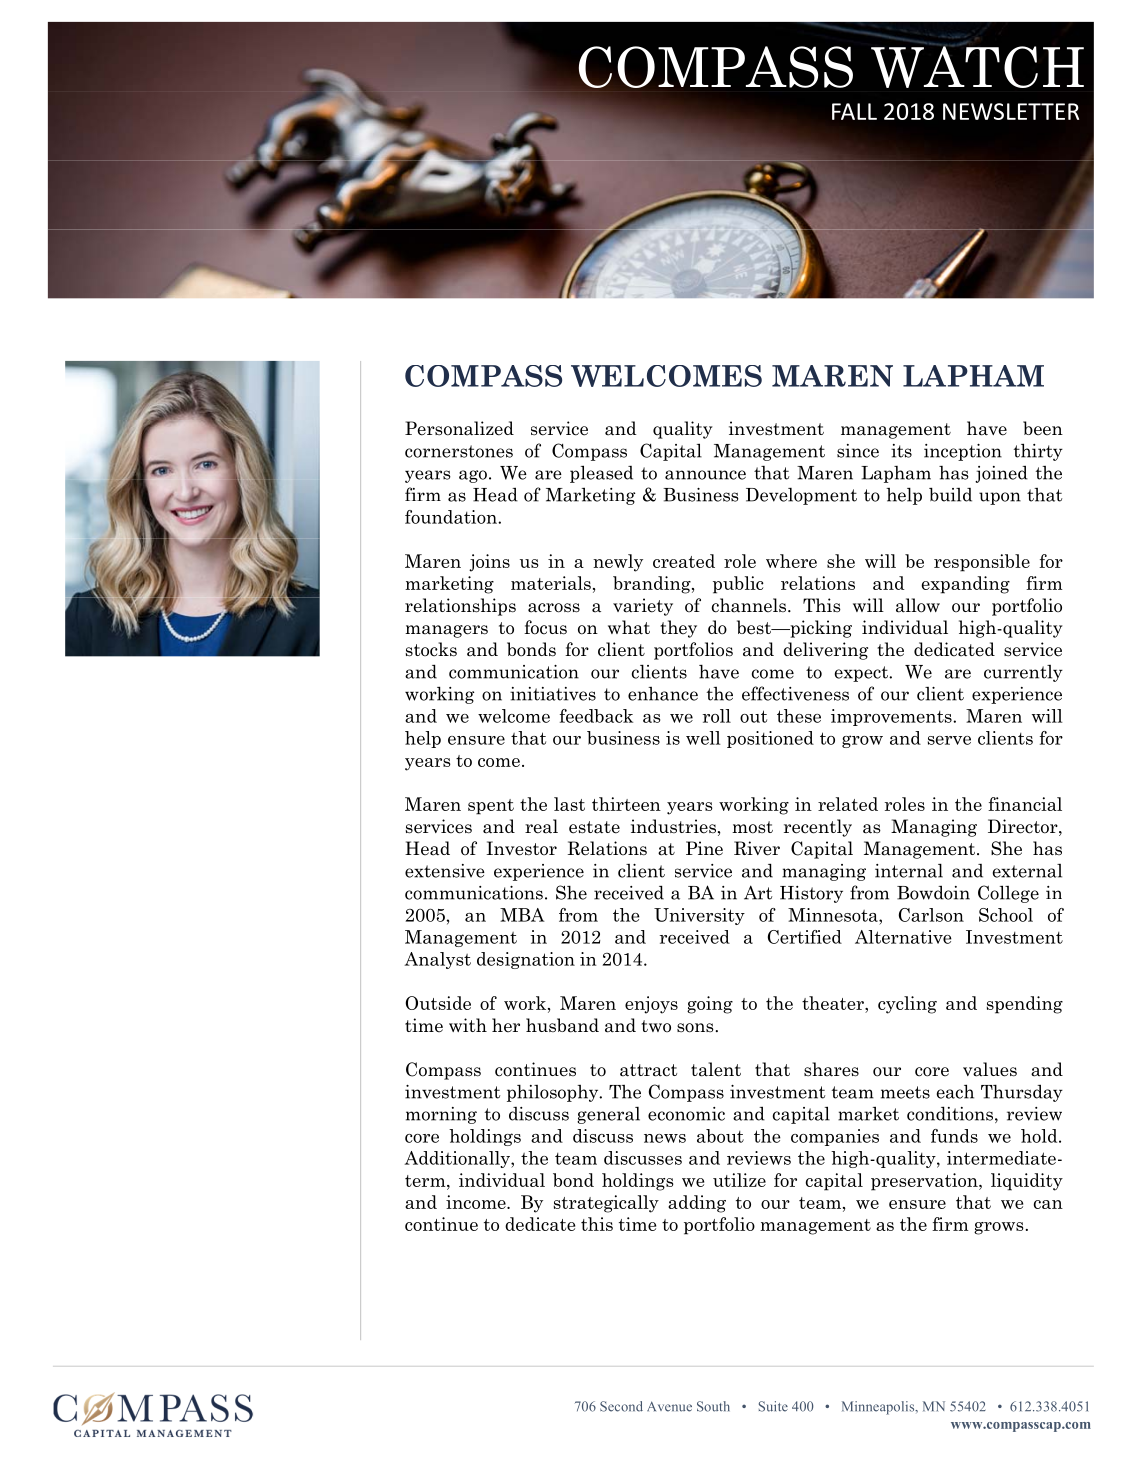  Describe the element at coordinates (1048, 1204) in the screenshot. I see `can` at that location.
